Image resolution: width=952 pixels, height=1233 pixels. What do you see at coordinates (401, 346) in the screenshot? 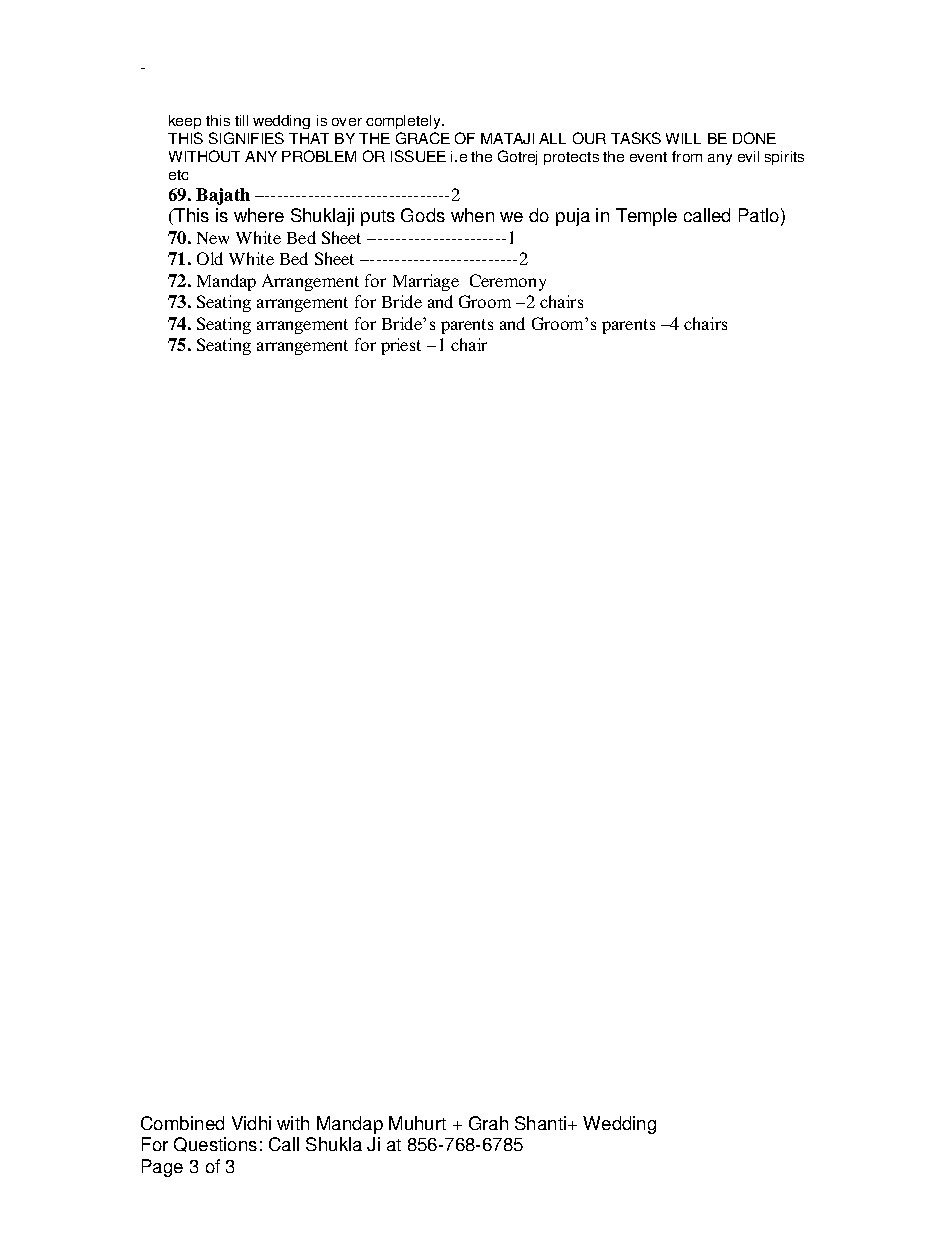
I see `priest` at bounding box center [401, 346].
